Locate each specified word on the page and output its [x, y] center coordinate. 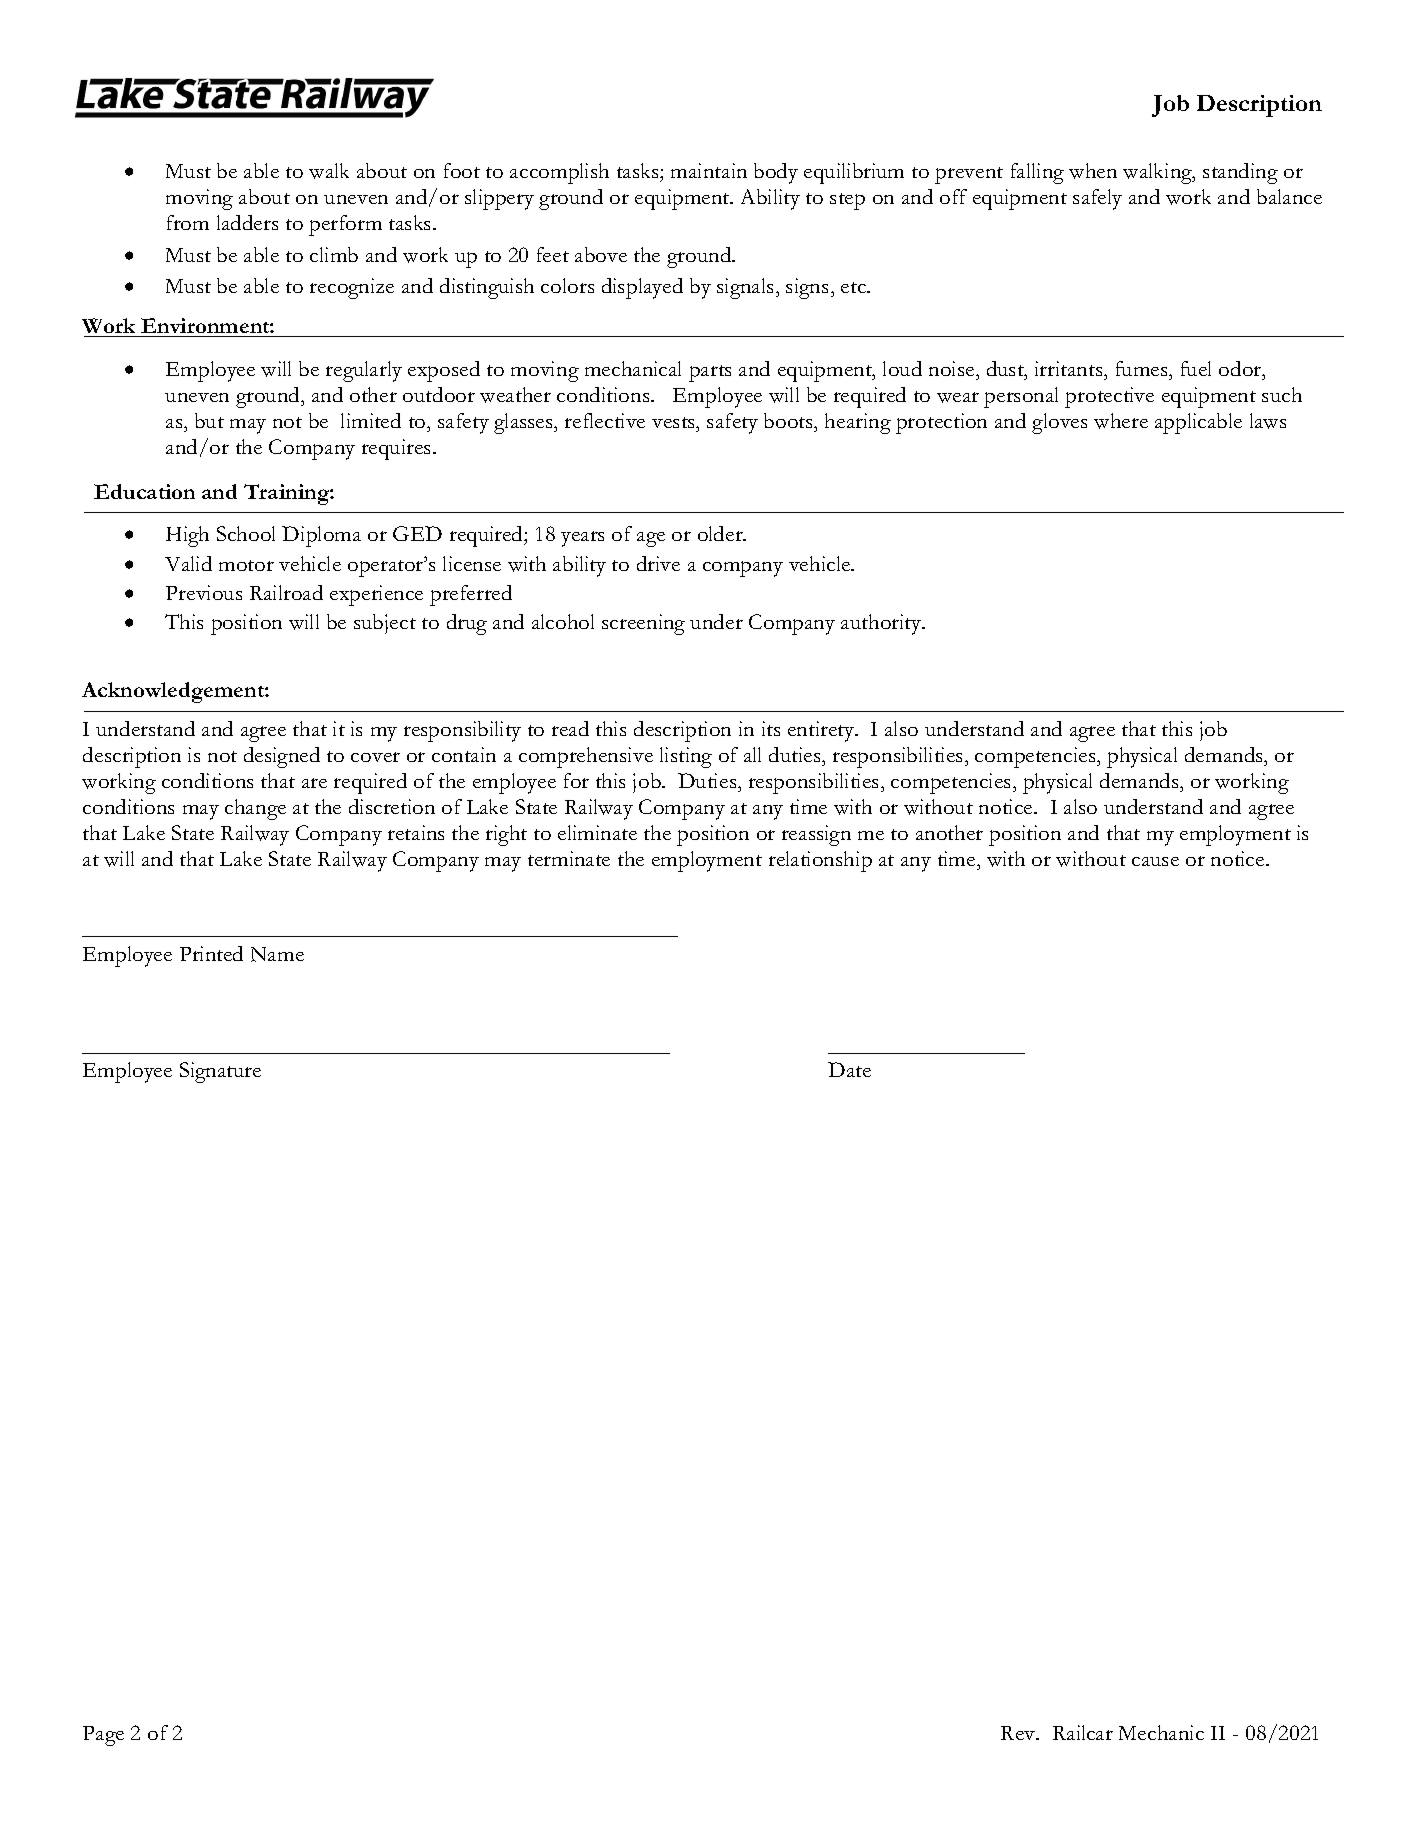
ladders [247, 222]
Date [849, 1069]
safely [1097, 199]
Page [103, 1736]
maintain [709, 170]
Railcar [1083, 1732]
